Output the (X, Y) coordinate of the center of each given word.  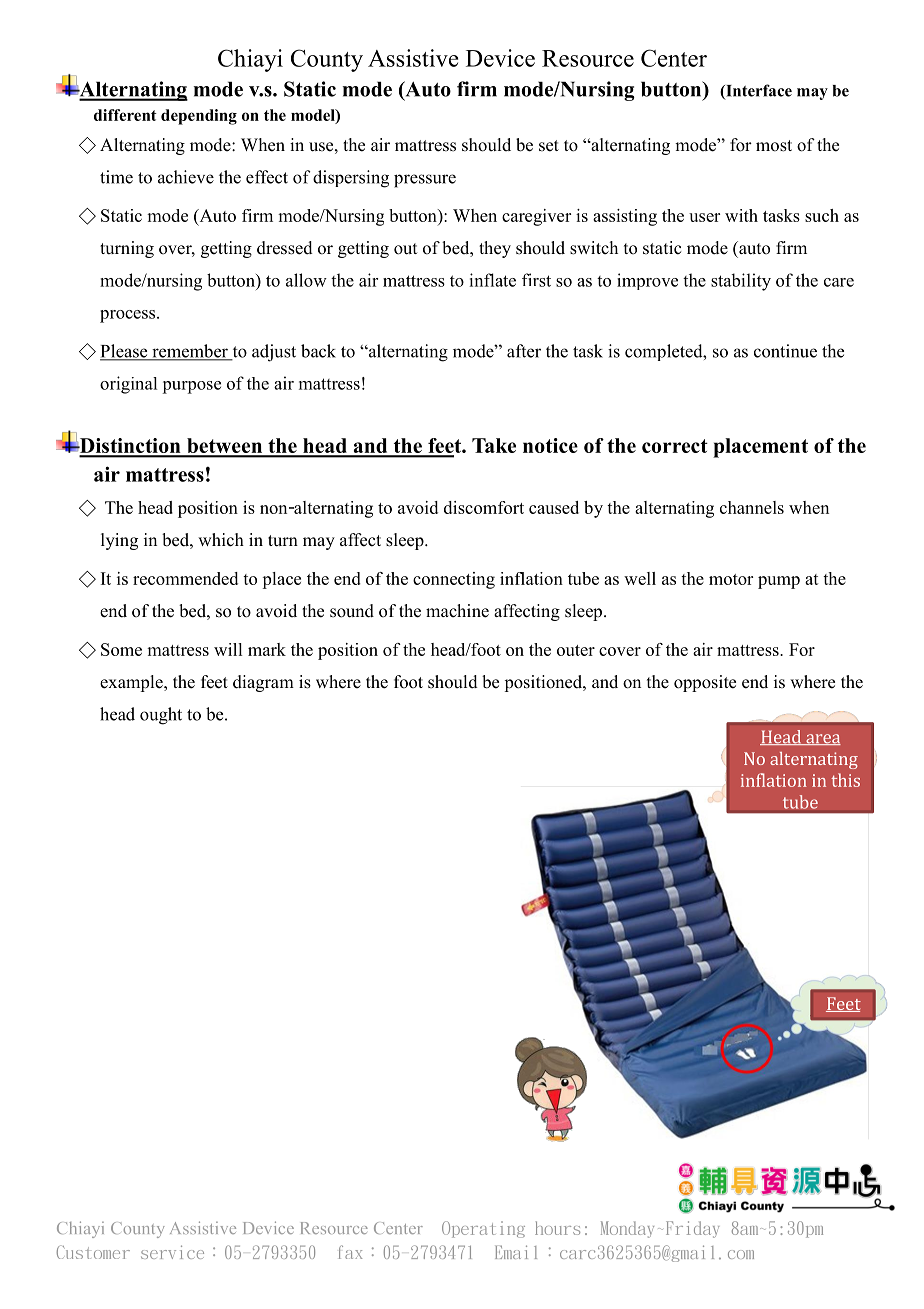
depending (199, 117)
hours (557, 1228)
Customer (93, 1252)
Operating (483, 1229)
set (549, 146)
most (774, 146)
